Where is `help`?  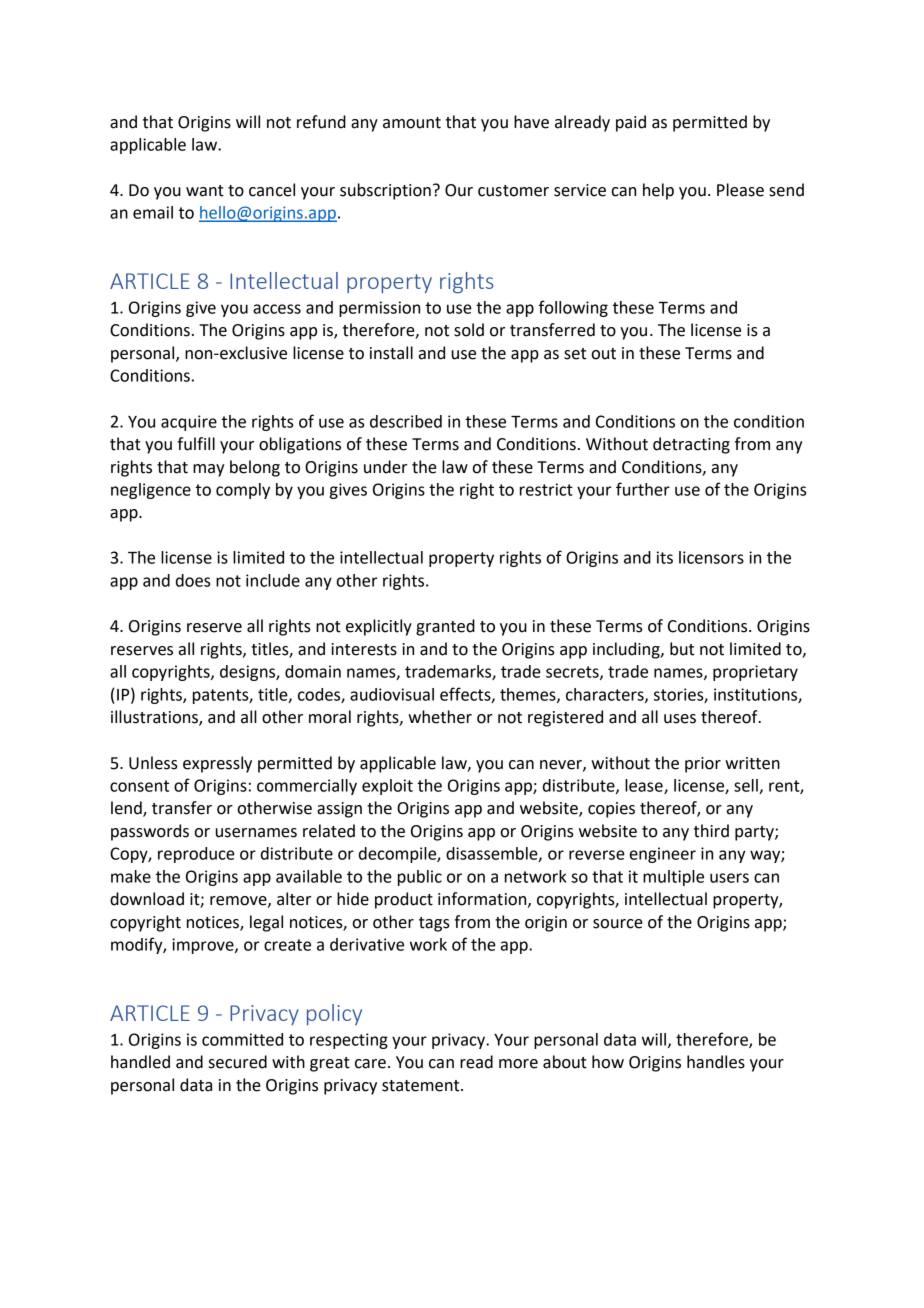 help is located at coordinates (658, 191).
